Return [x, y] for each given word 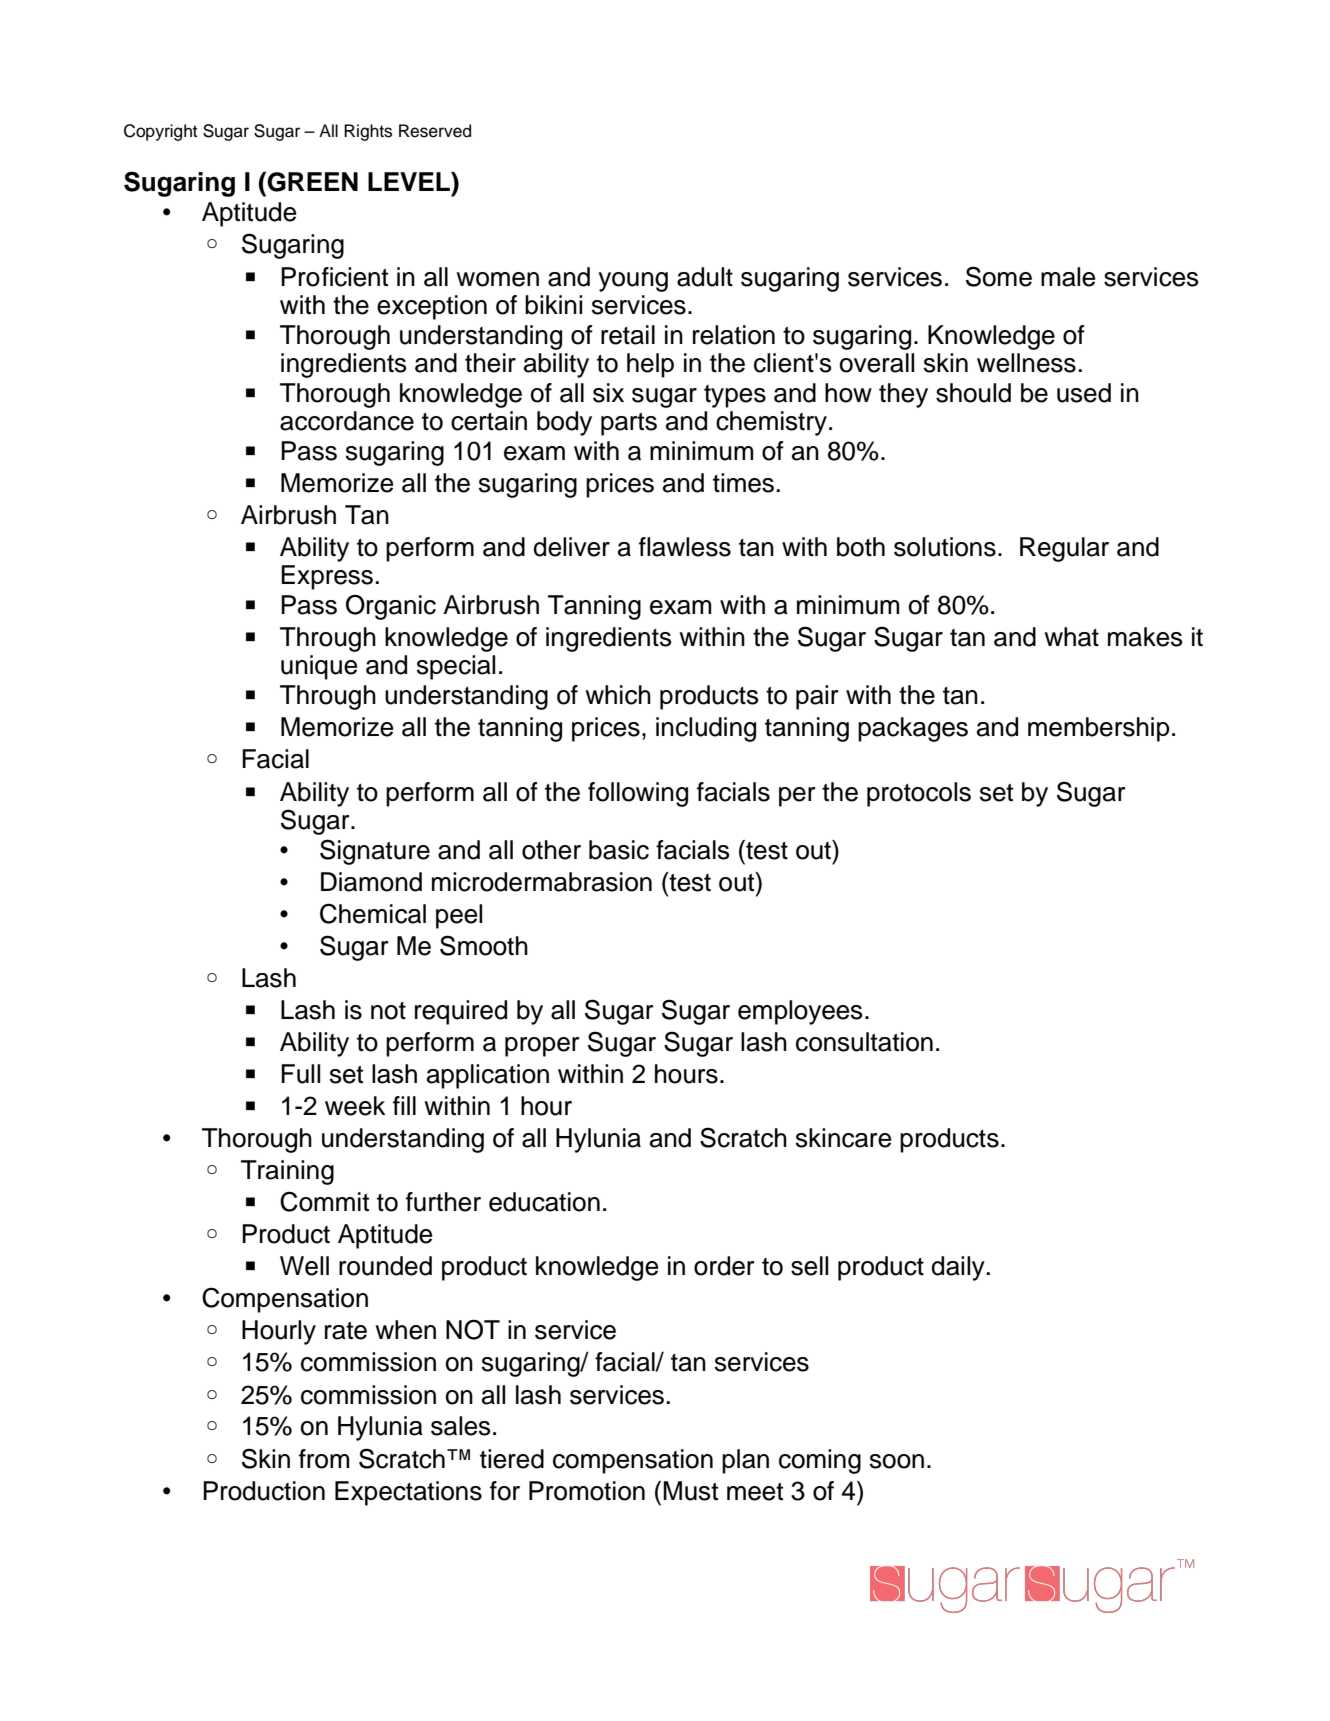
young [633, 282]
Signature [375, 852]
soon [897, 1461]
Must [690, 1491]
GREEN [311, 182]
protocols [919, 794]
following [638, 794]
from [324, 1459]
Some [999, 276]
